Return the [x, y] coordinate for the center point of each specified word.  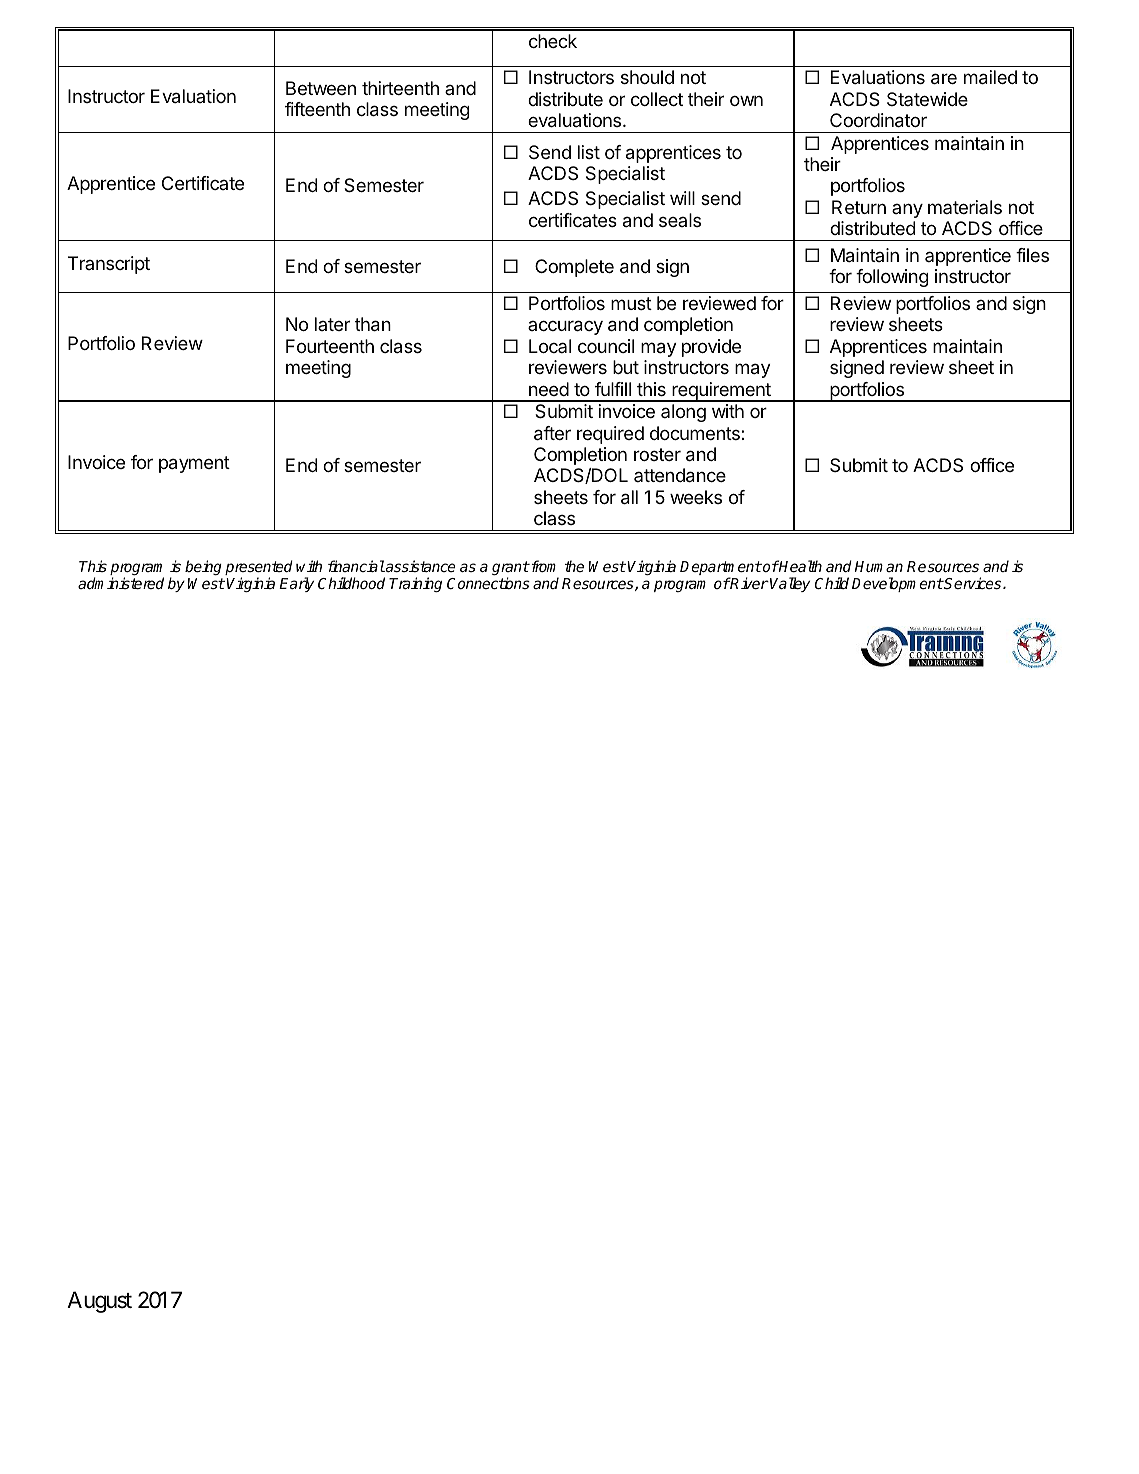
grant [511, 569]
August [99, 1302]
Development [898, 584]
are [944, 79]
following [892, 278]
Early [296, 584]
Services [973, 583]
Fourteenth [330, 346]
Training [415, 584]
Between [321, 88]
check [553, 41]
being [203, 567]
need [549, 389]
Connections [488, 583]
